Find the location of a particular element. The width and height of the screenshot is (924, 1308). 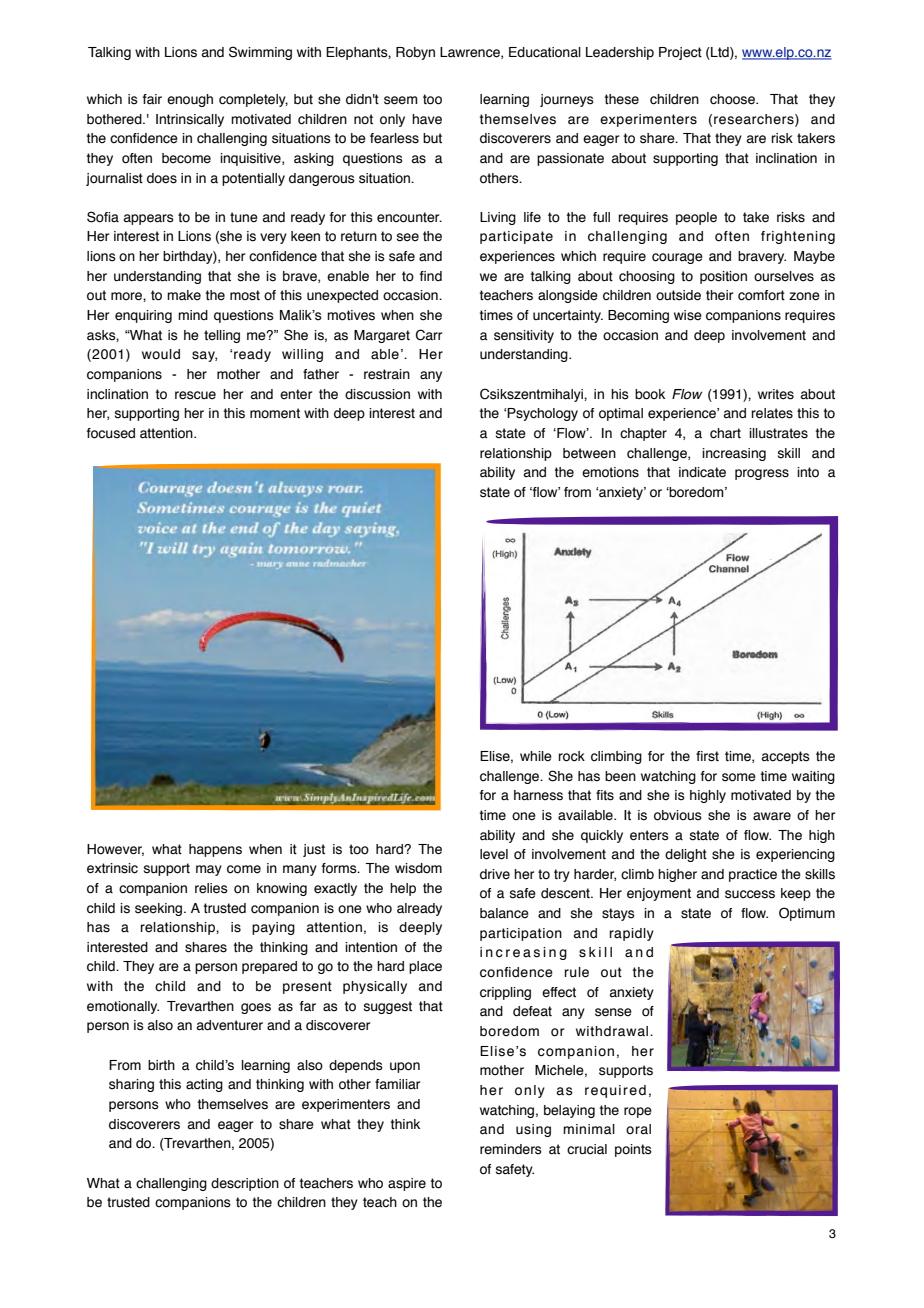

description is located at coordinates (245, 1184).
